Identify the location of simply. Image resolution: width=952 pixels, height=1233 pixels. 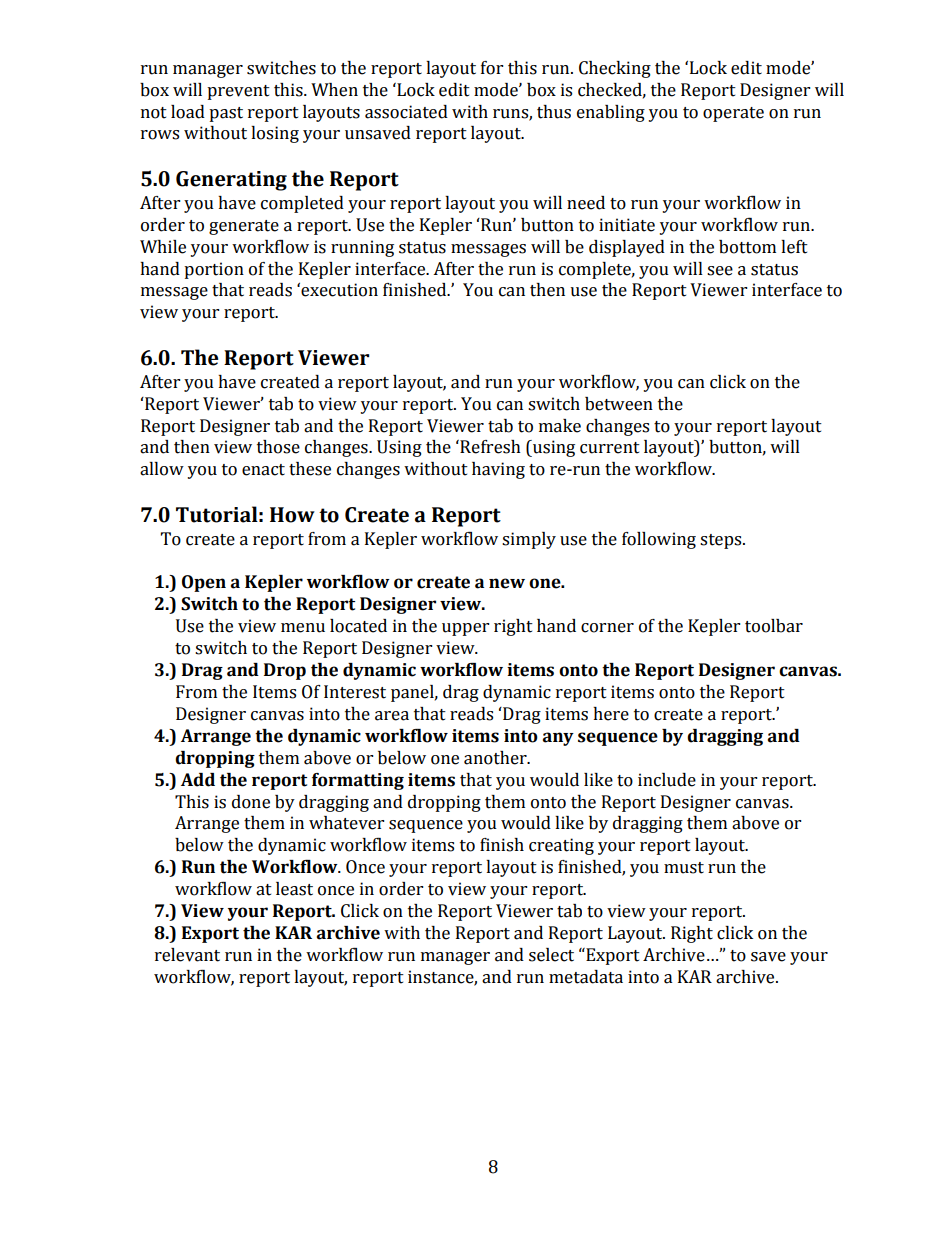
(529, 540).
